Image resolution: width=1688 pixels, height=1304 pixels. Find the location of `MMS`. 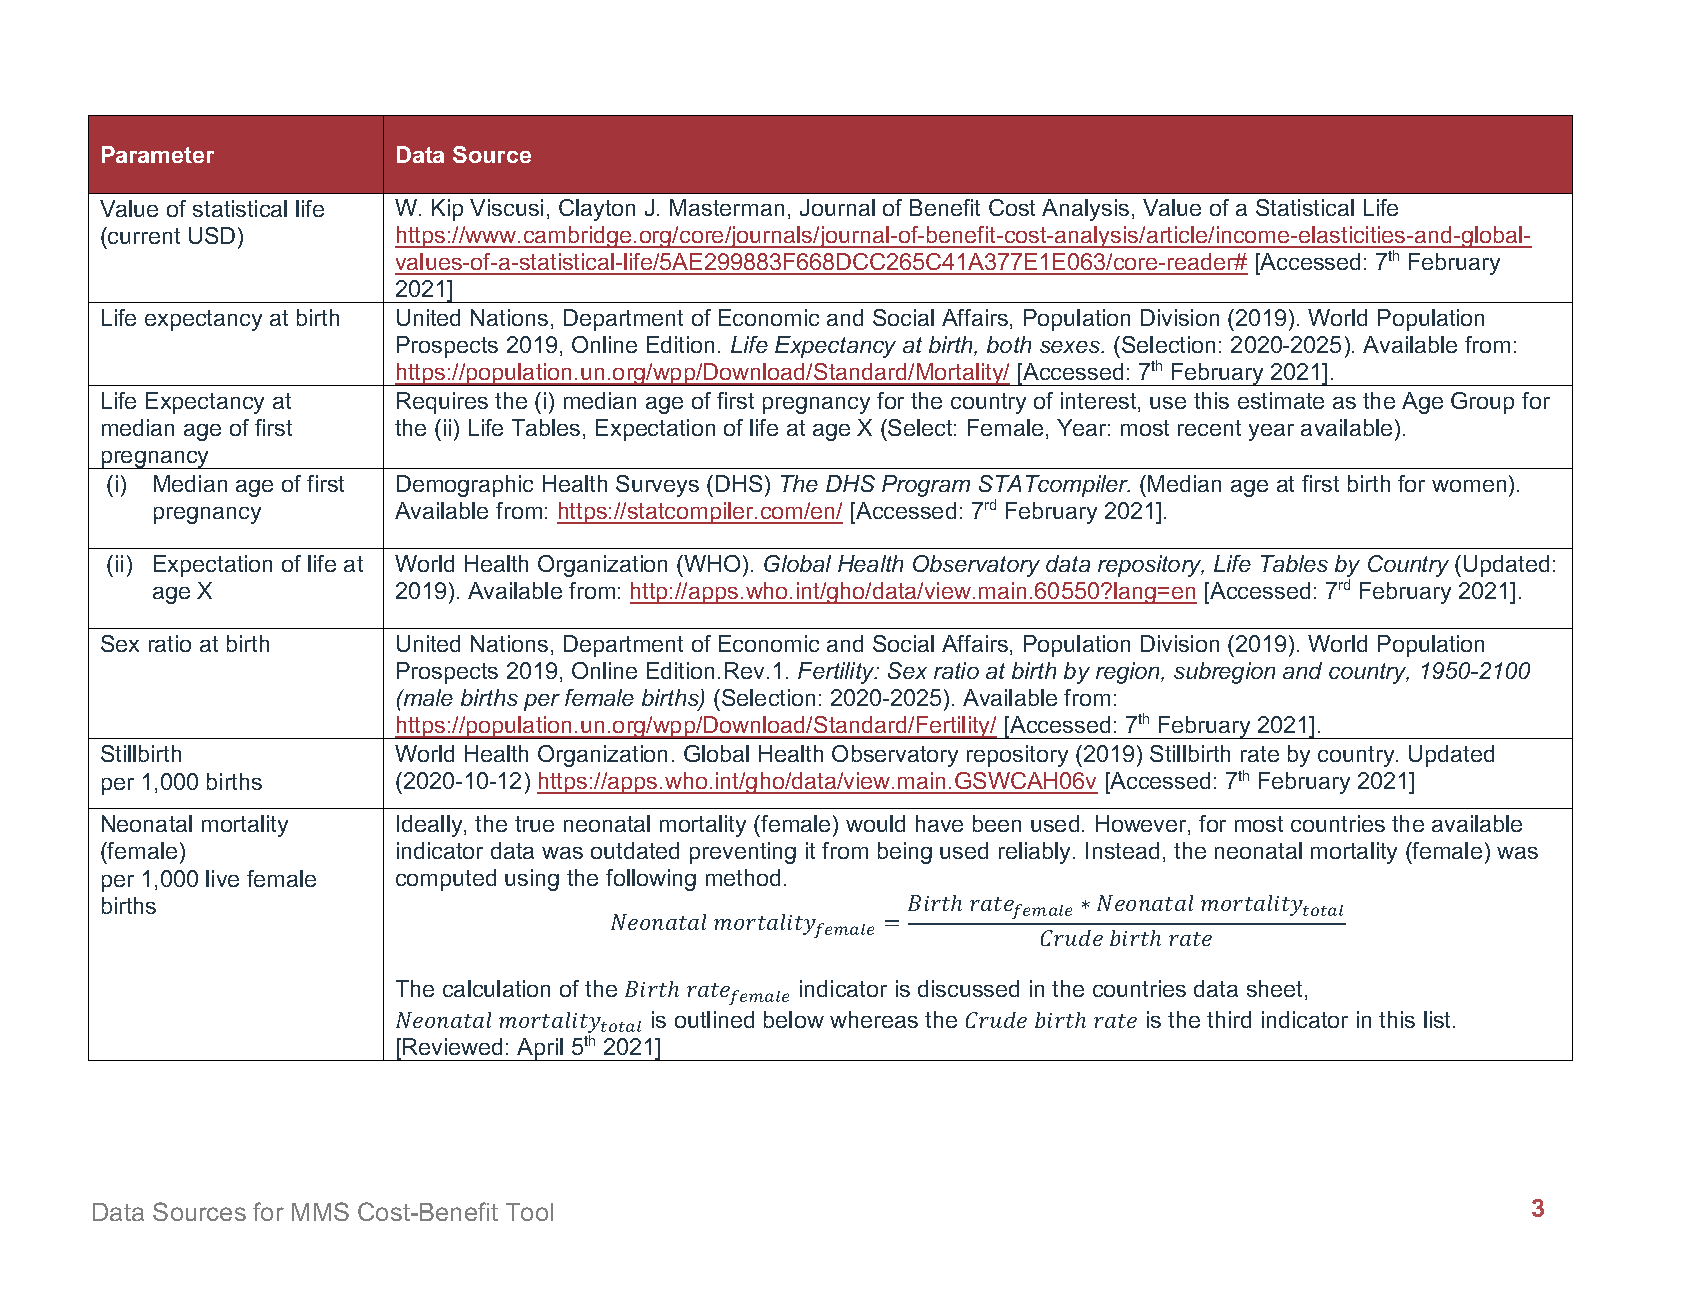

MMS is located at coordinates (320, 1211).
